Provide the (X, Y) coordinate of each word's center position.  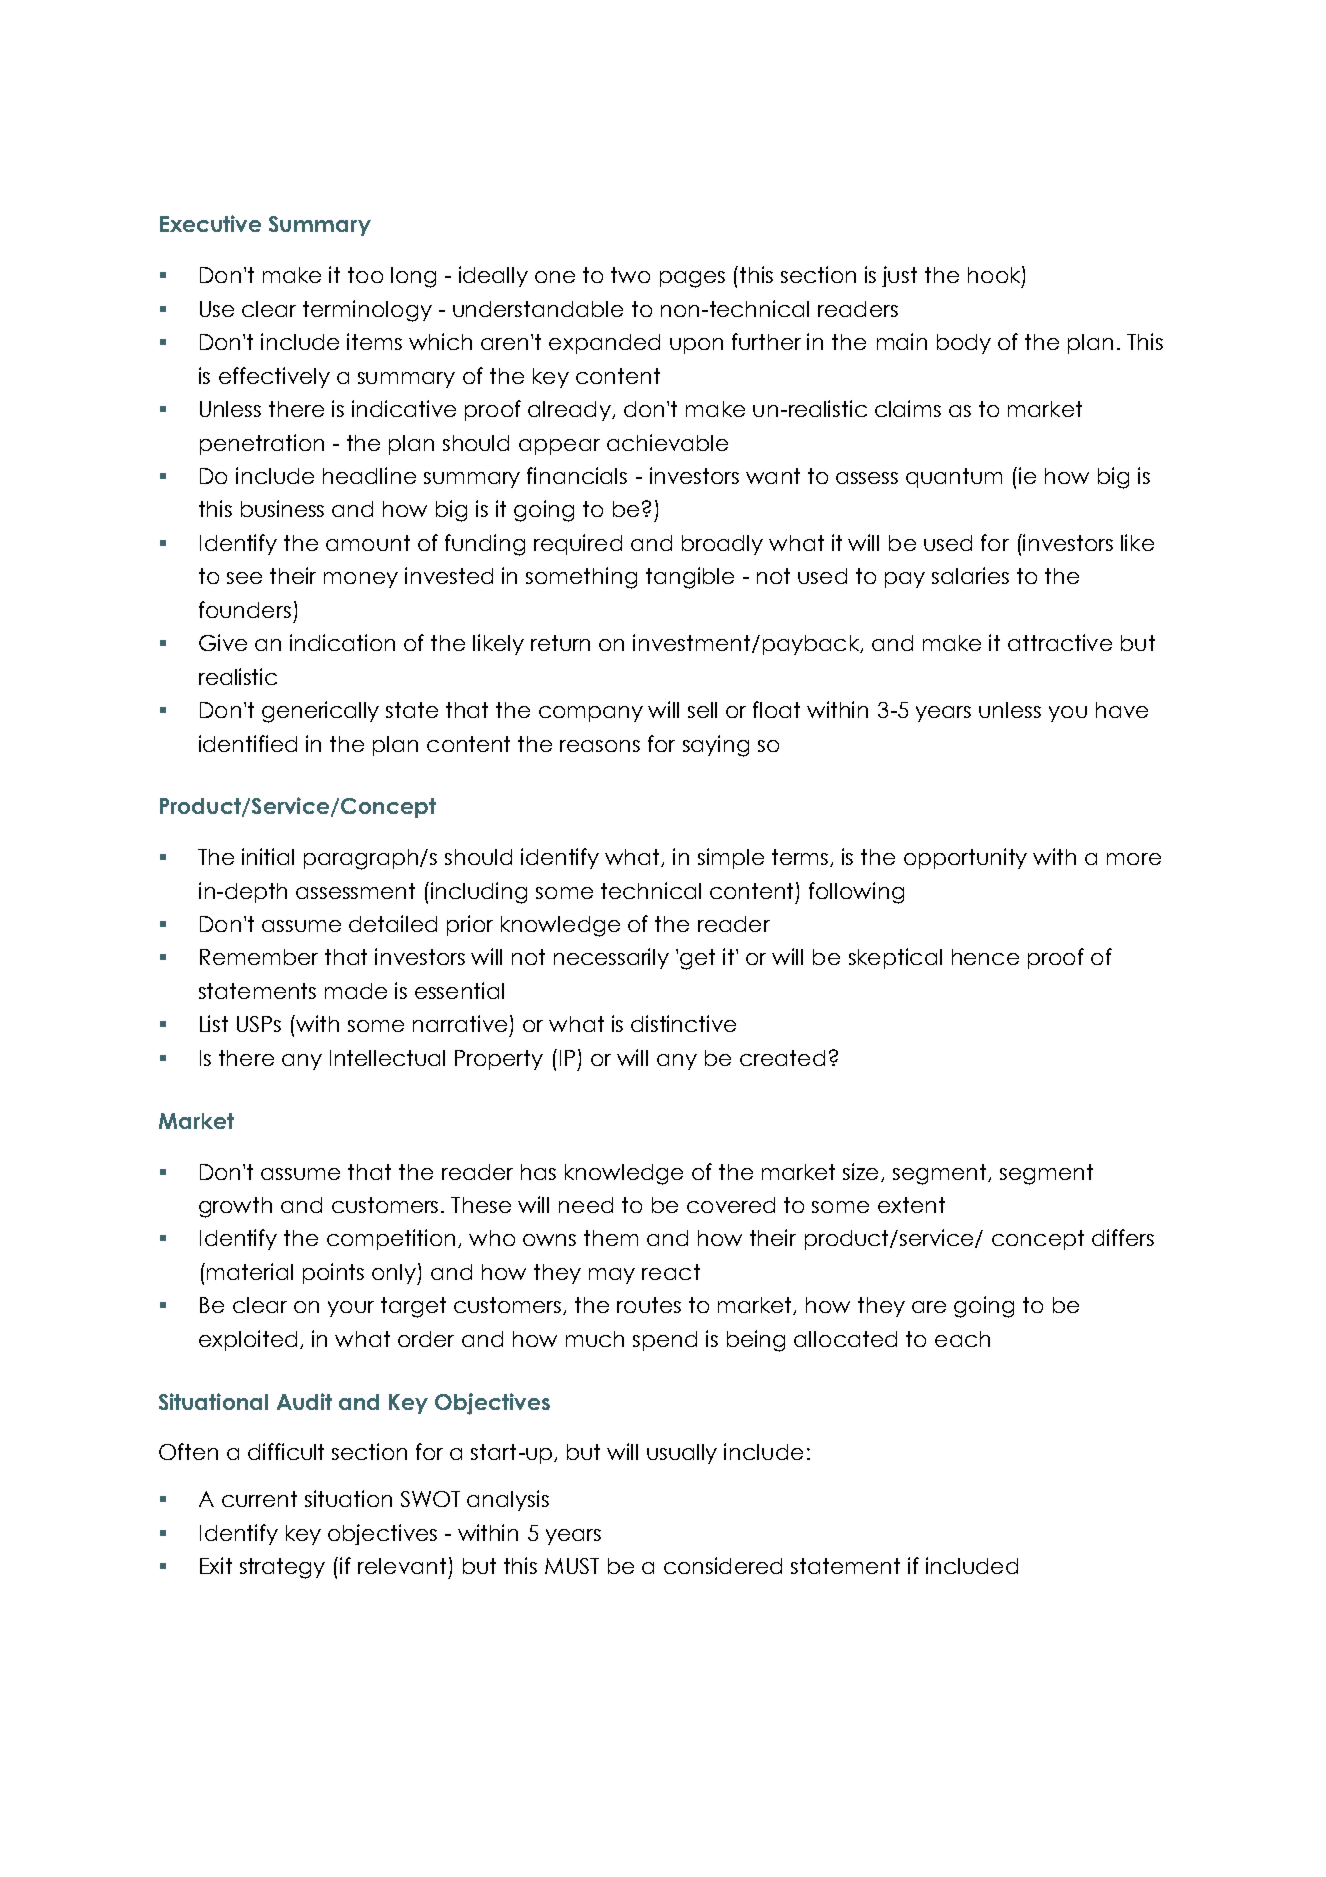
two (630, 275)
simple (731, 858)
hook (995, 276)
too (365, 275)
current (259, 1499)
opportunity (965, 858)
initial (268, 856)
